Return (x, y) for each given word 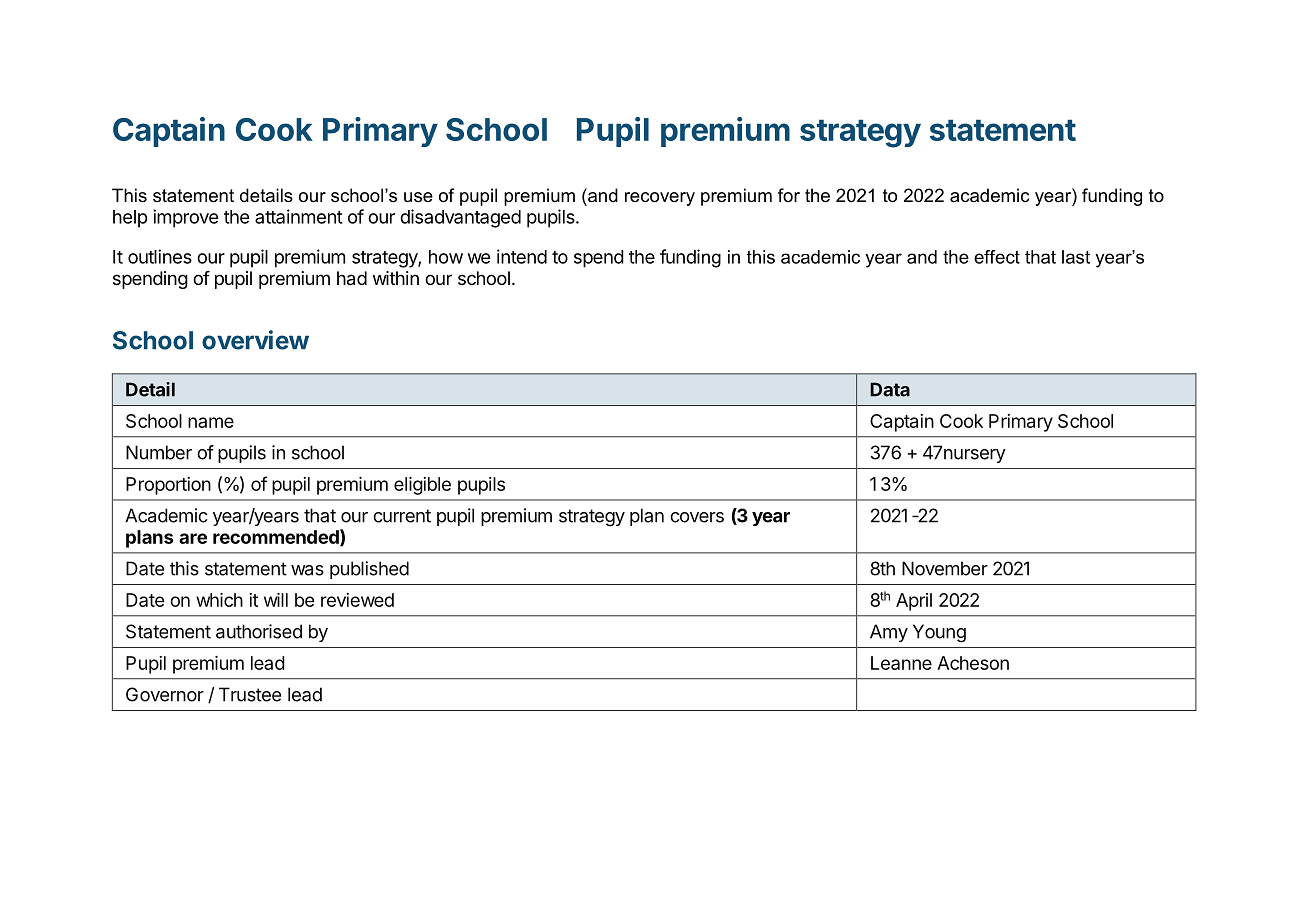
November (945, 568)
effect (997, 257)
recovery (660, 199)
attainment (299, 216)
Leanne (901, 663)
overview (255, 340)
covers (697, 517)
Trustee (250, 694)
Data (890, 389)
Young (939, 633)
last (1076, 257)
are (193, 538)
